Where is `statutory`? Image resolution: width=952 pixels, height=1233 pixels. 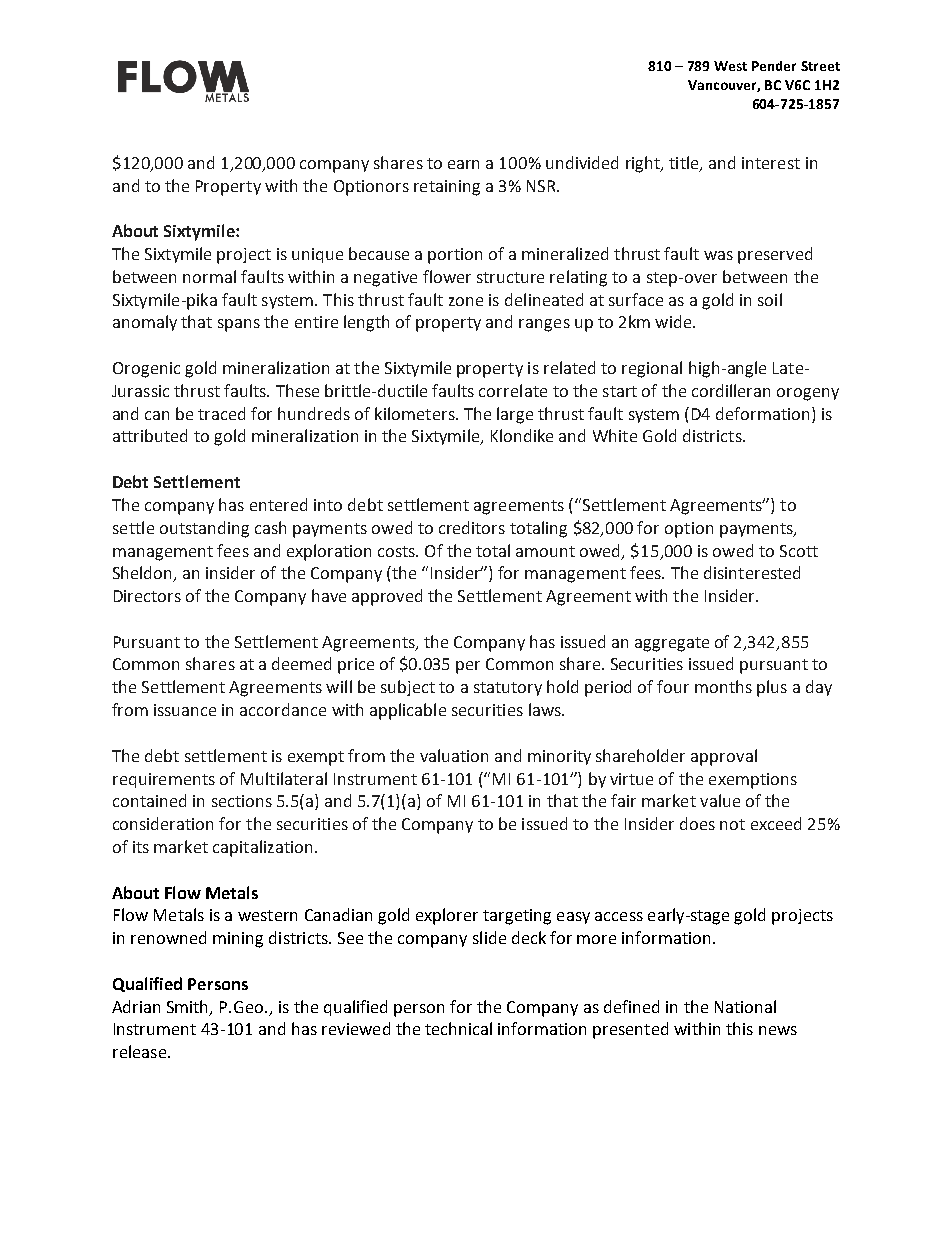 statutory is located at coordinates (508, 689).
